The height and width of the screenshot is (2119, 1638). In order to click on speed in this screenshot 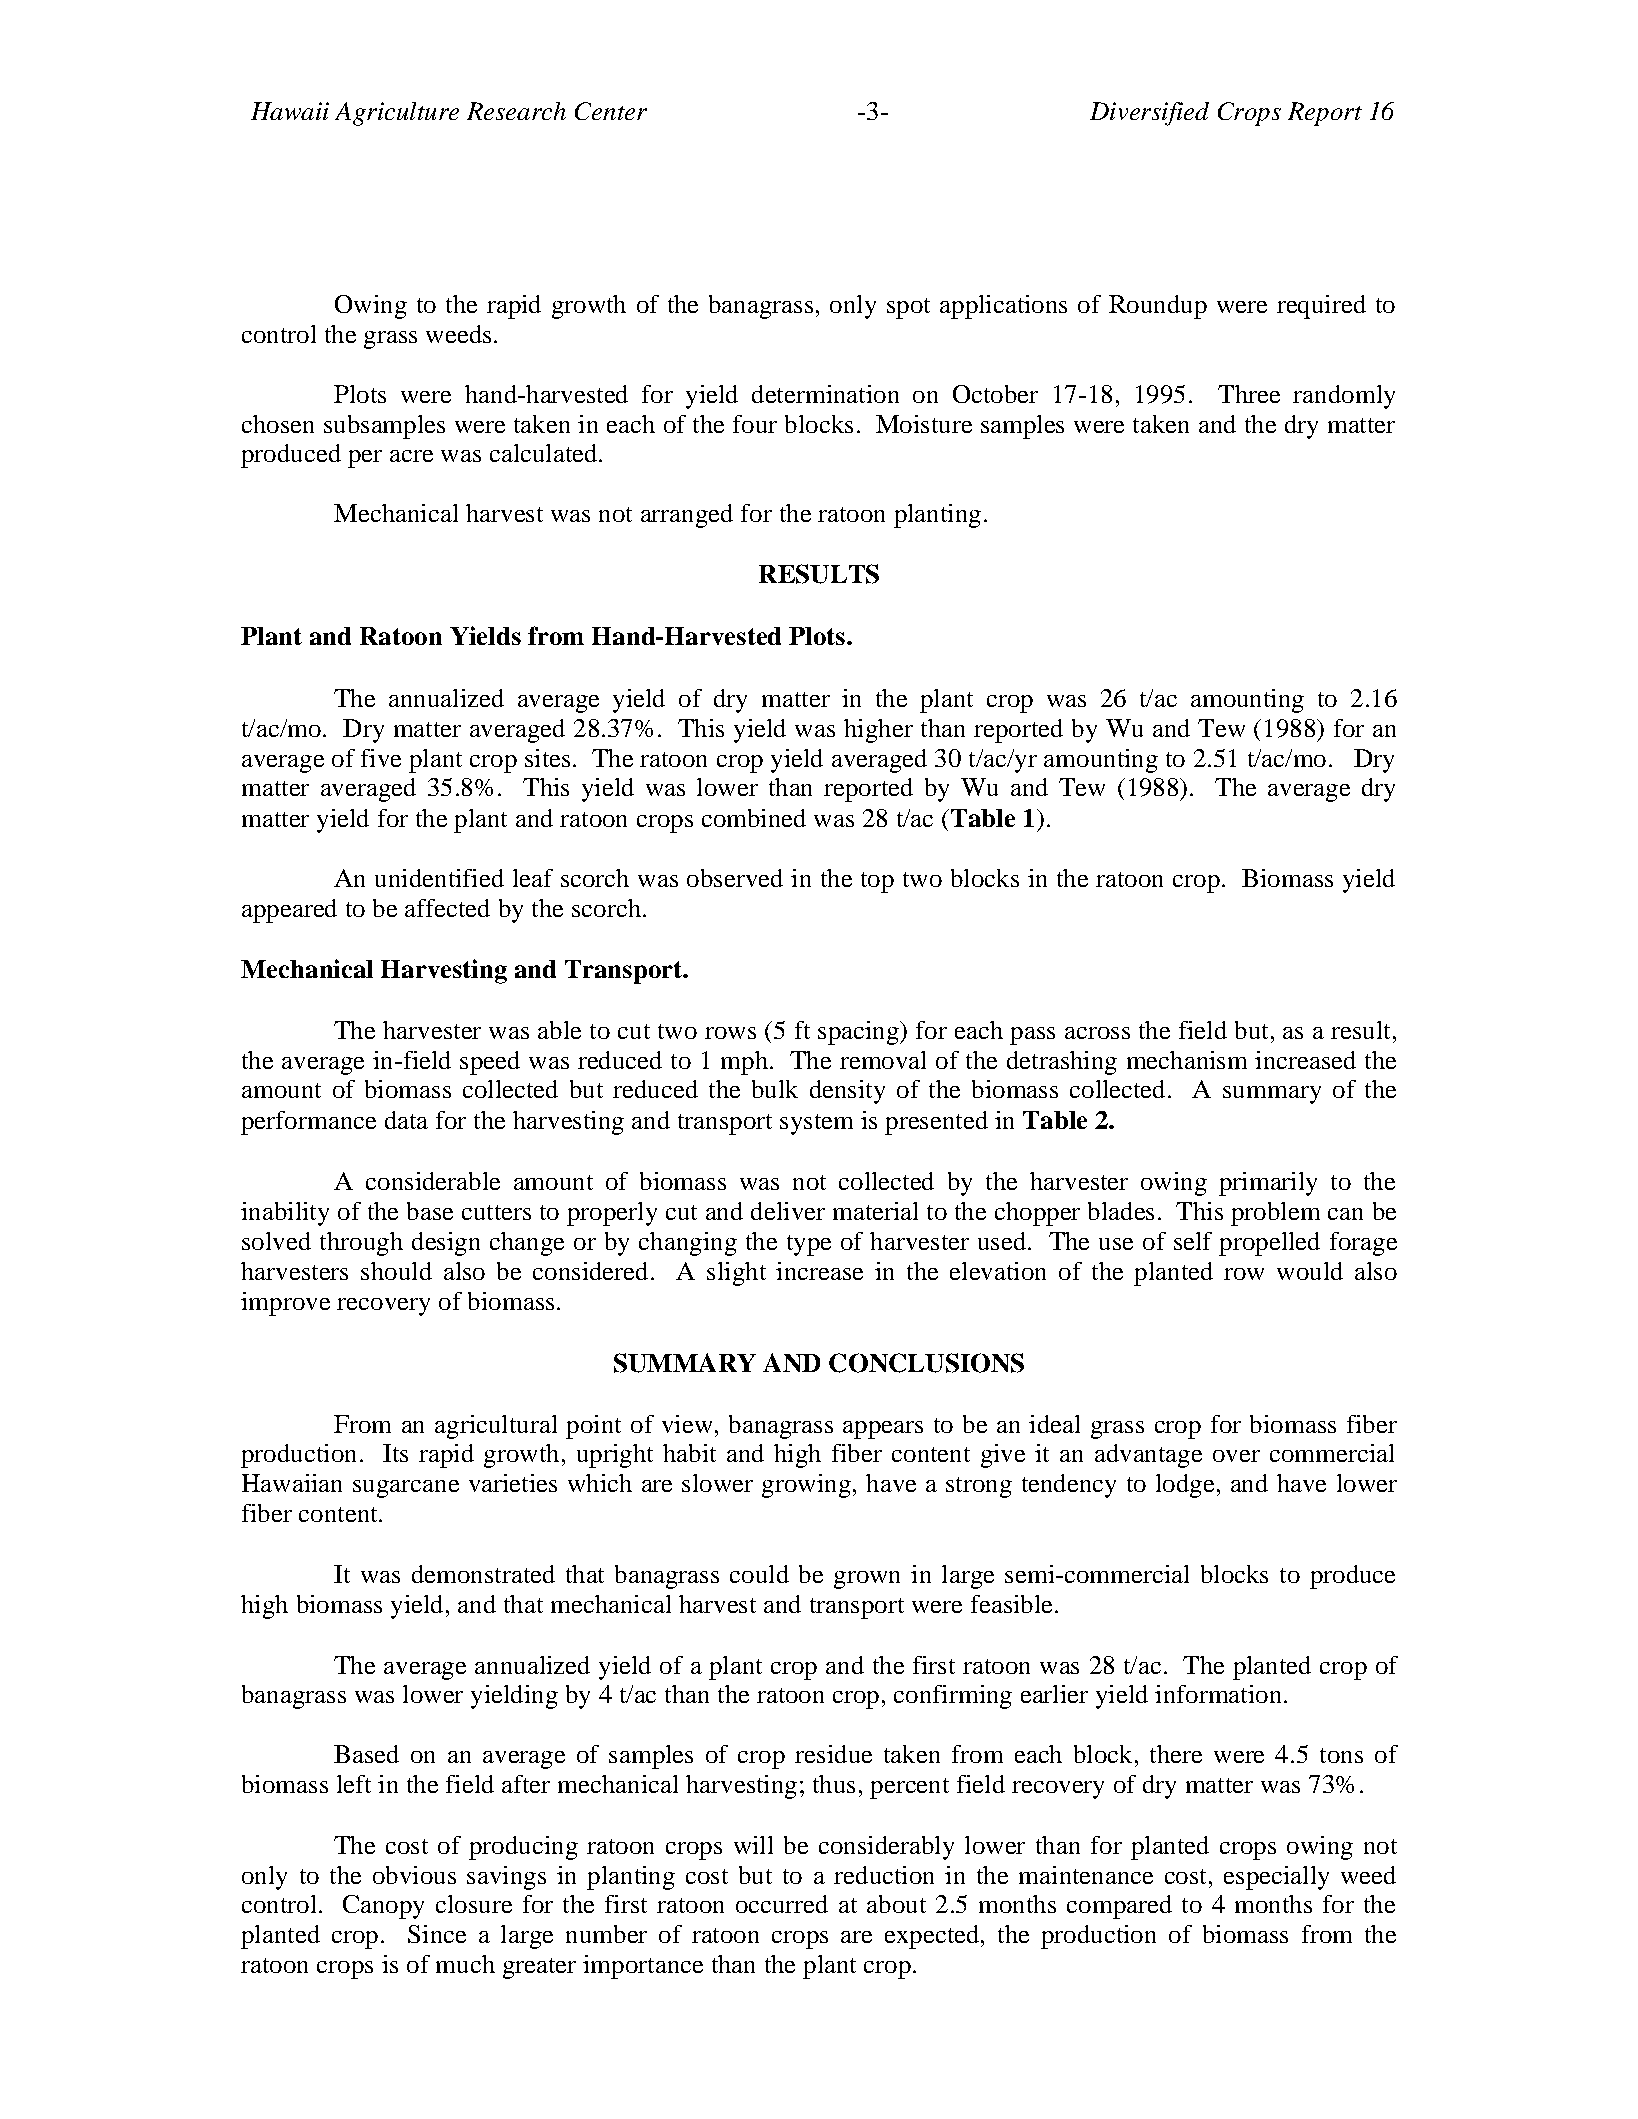, I will do `click(490, 1063)`.
